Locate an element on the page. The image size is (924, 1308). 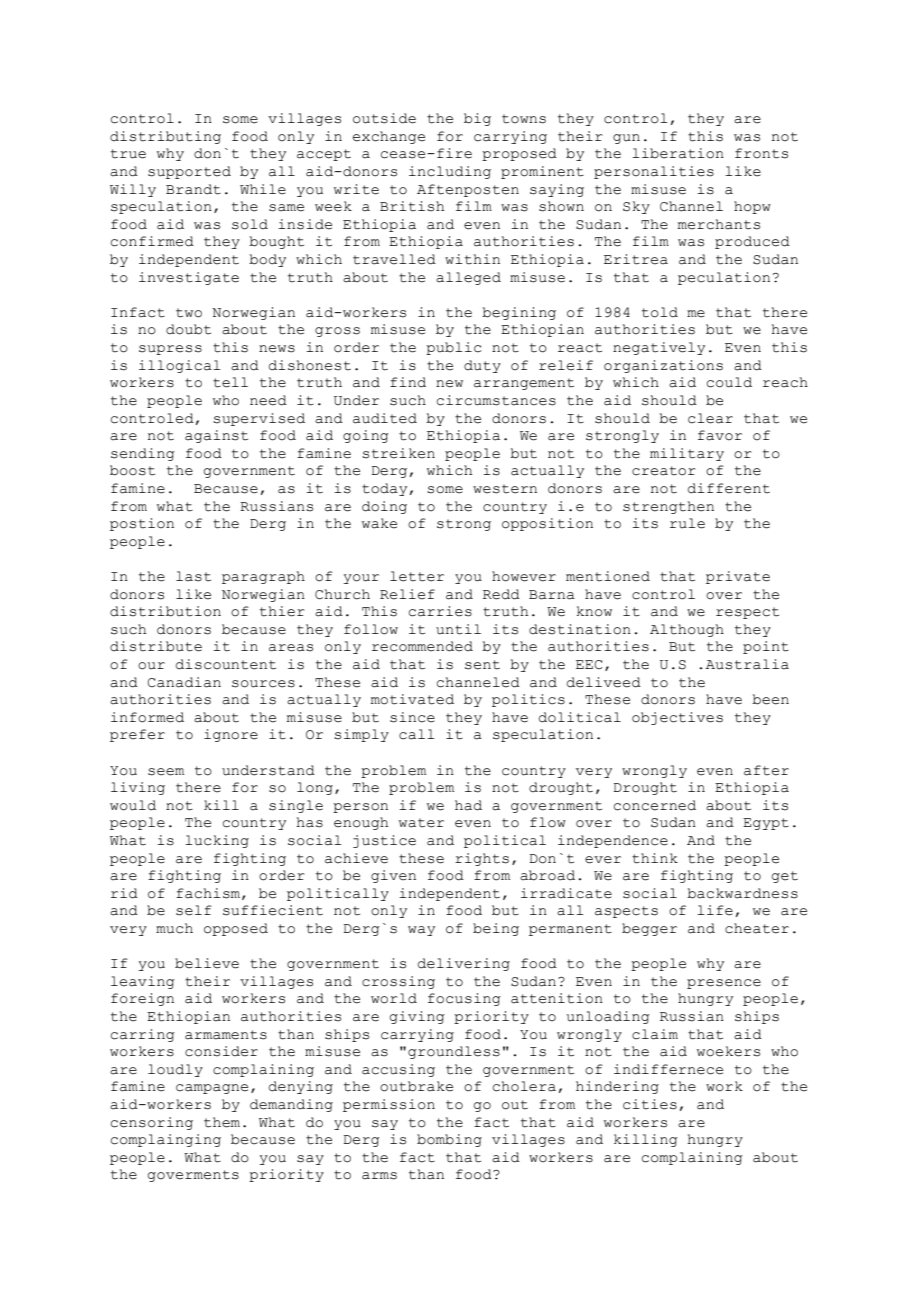
bombing is located at coordinates (449, 1140).
